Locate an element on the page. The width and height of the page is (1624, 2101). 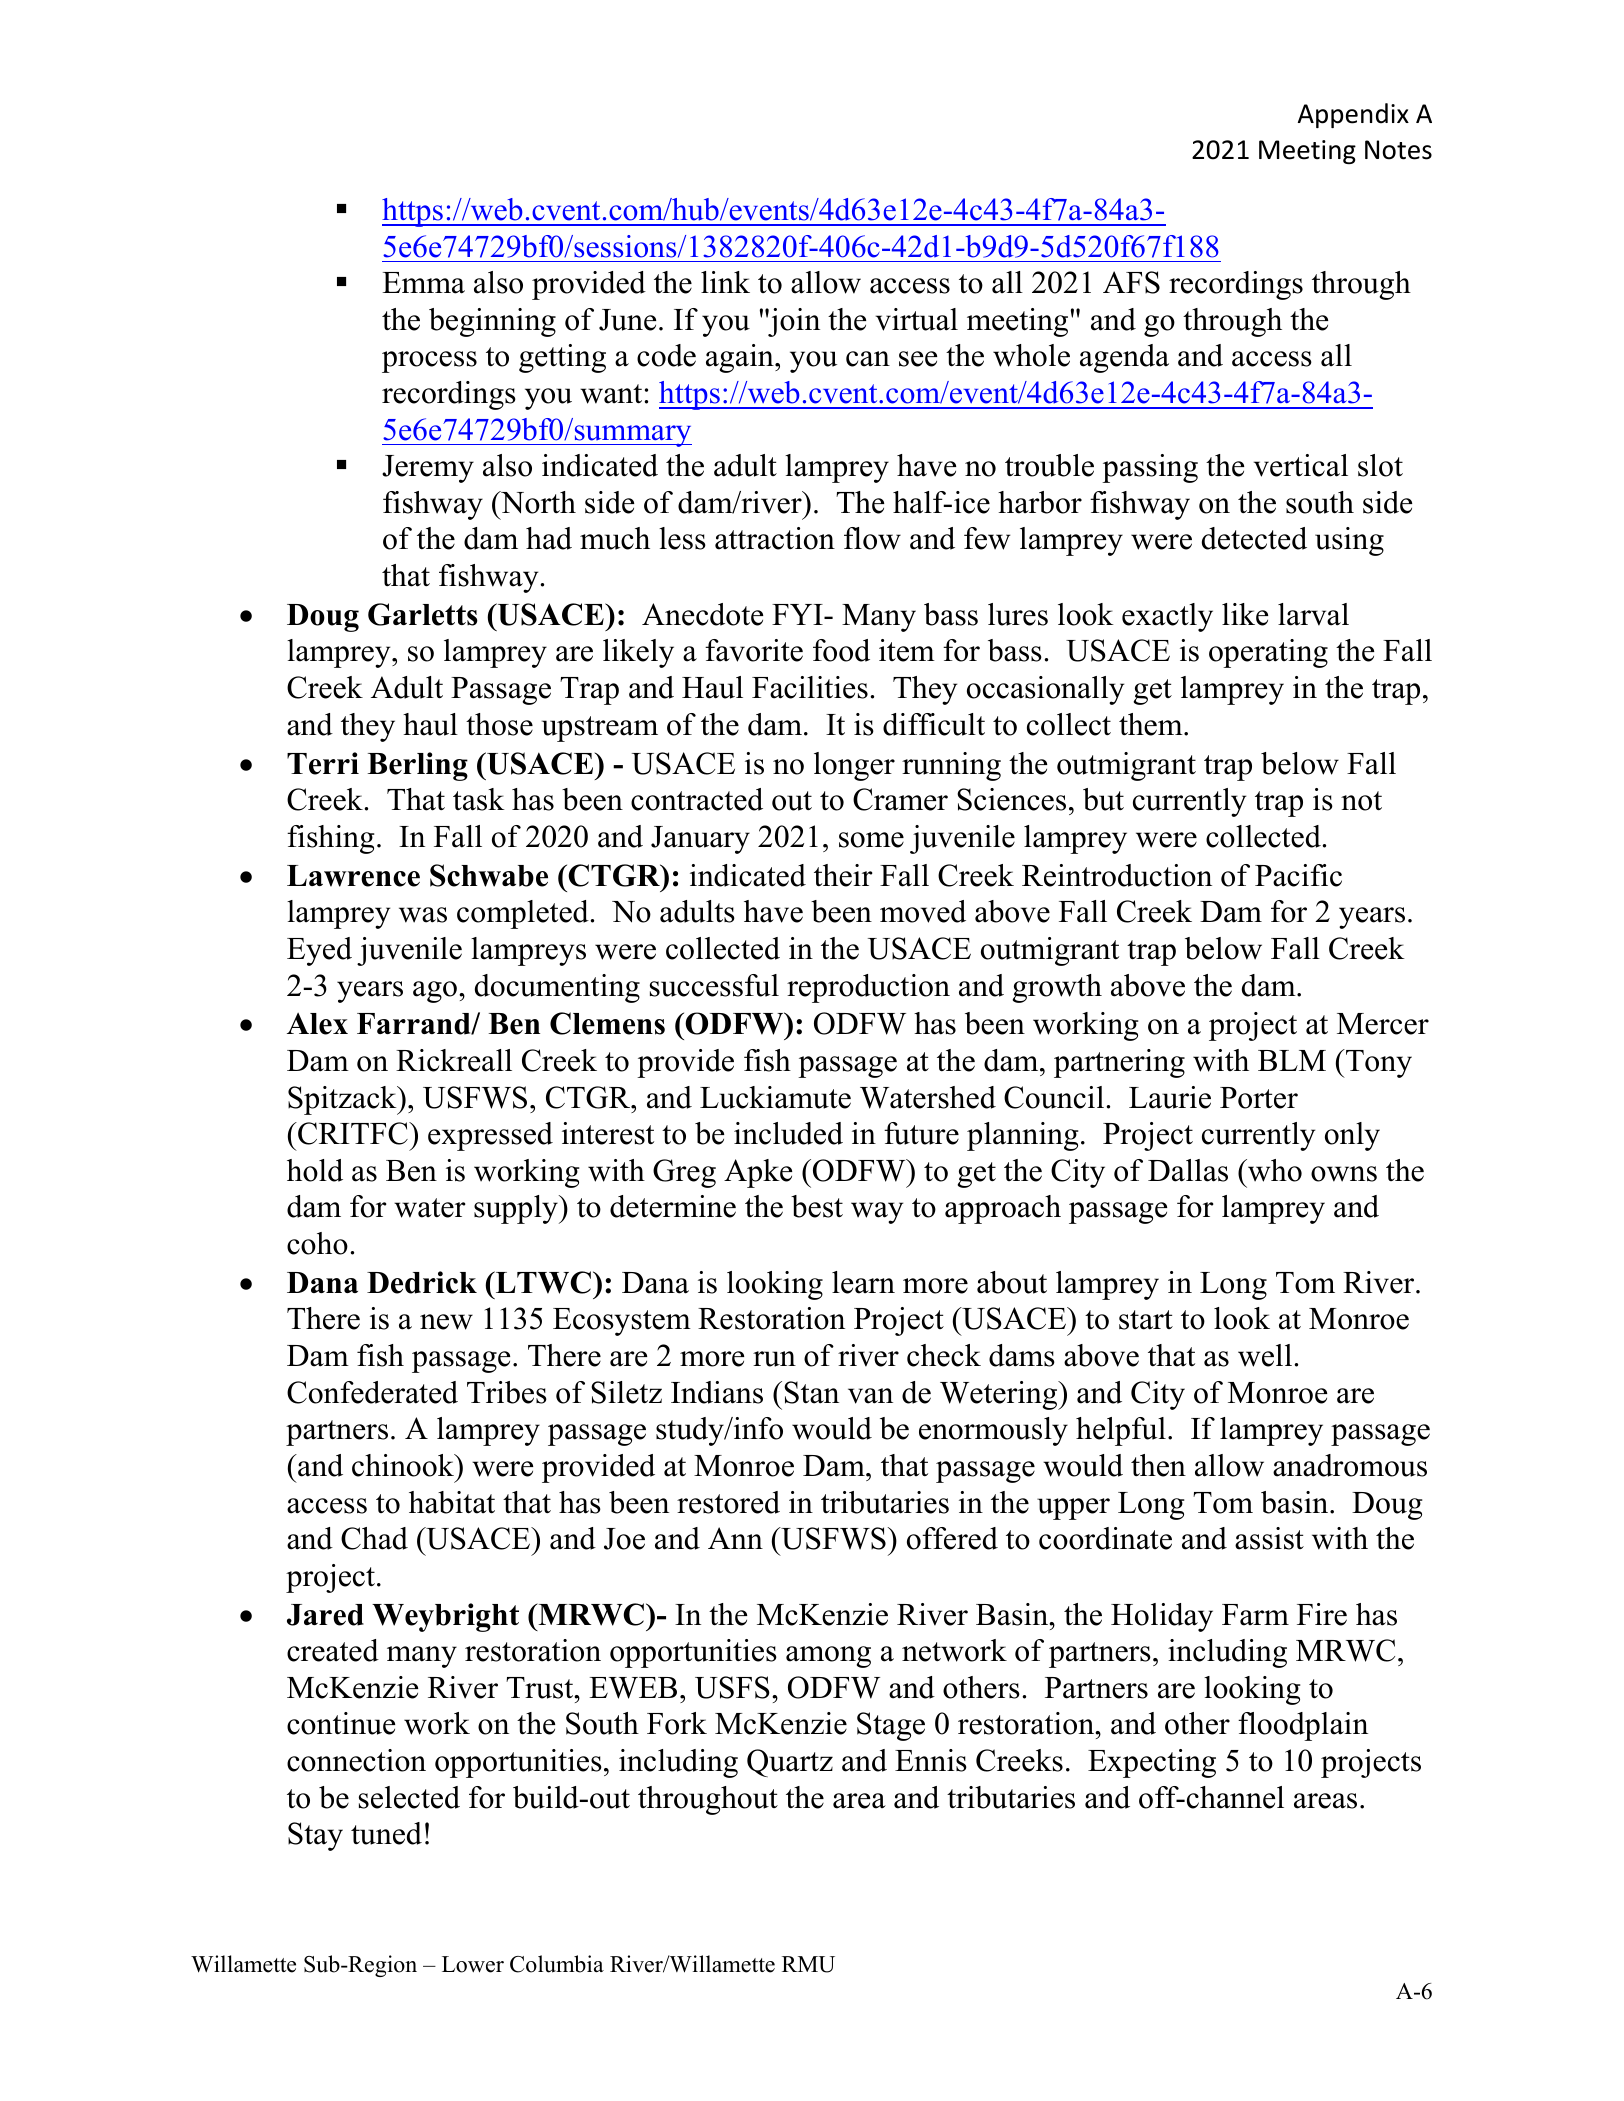
operating is located at coordinates (1268, 653).
